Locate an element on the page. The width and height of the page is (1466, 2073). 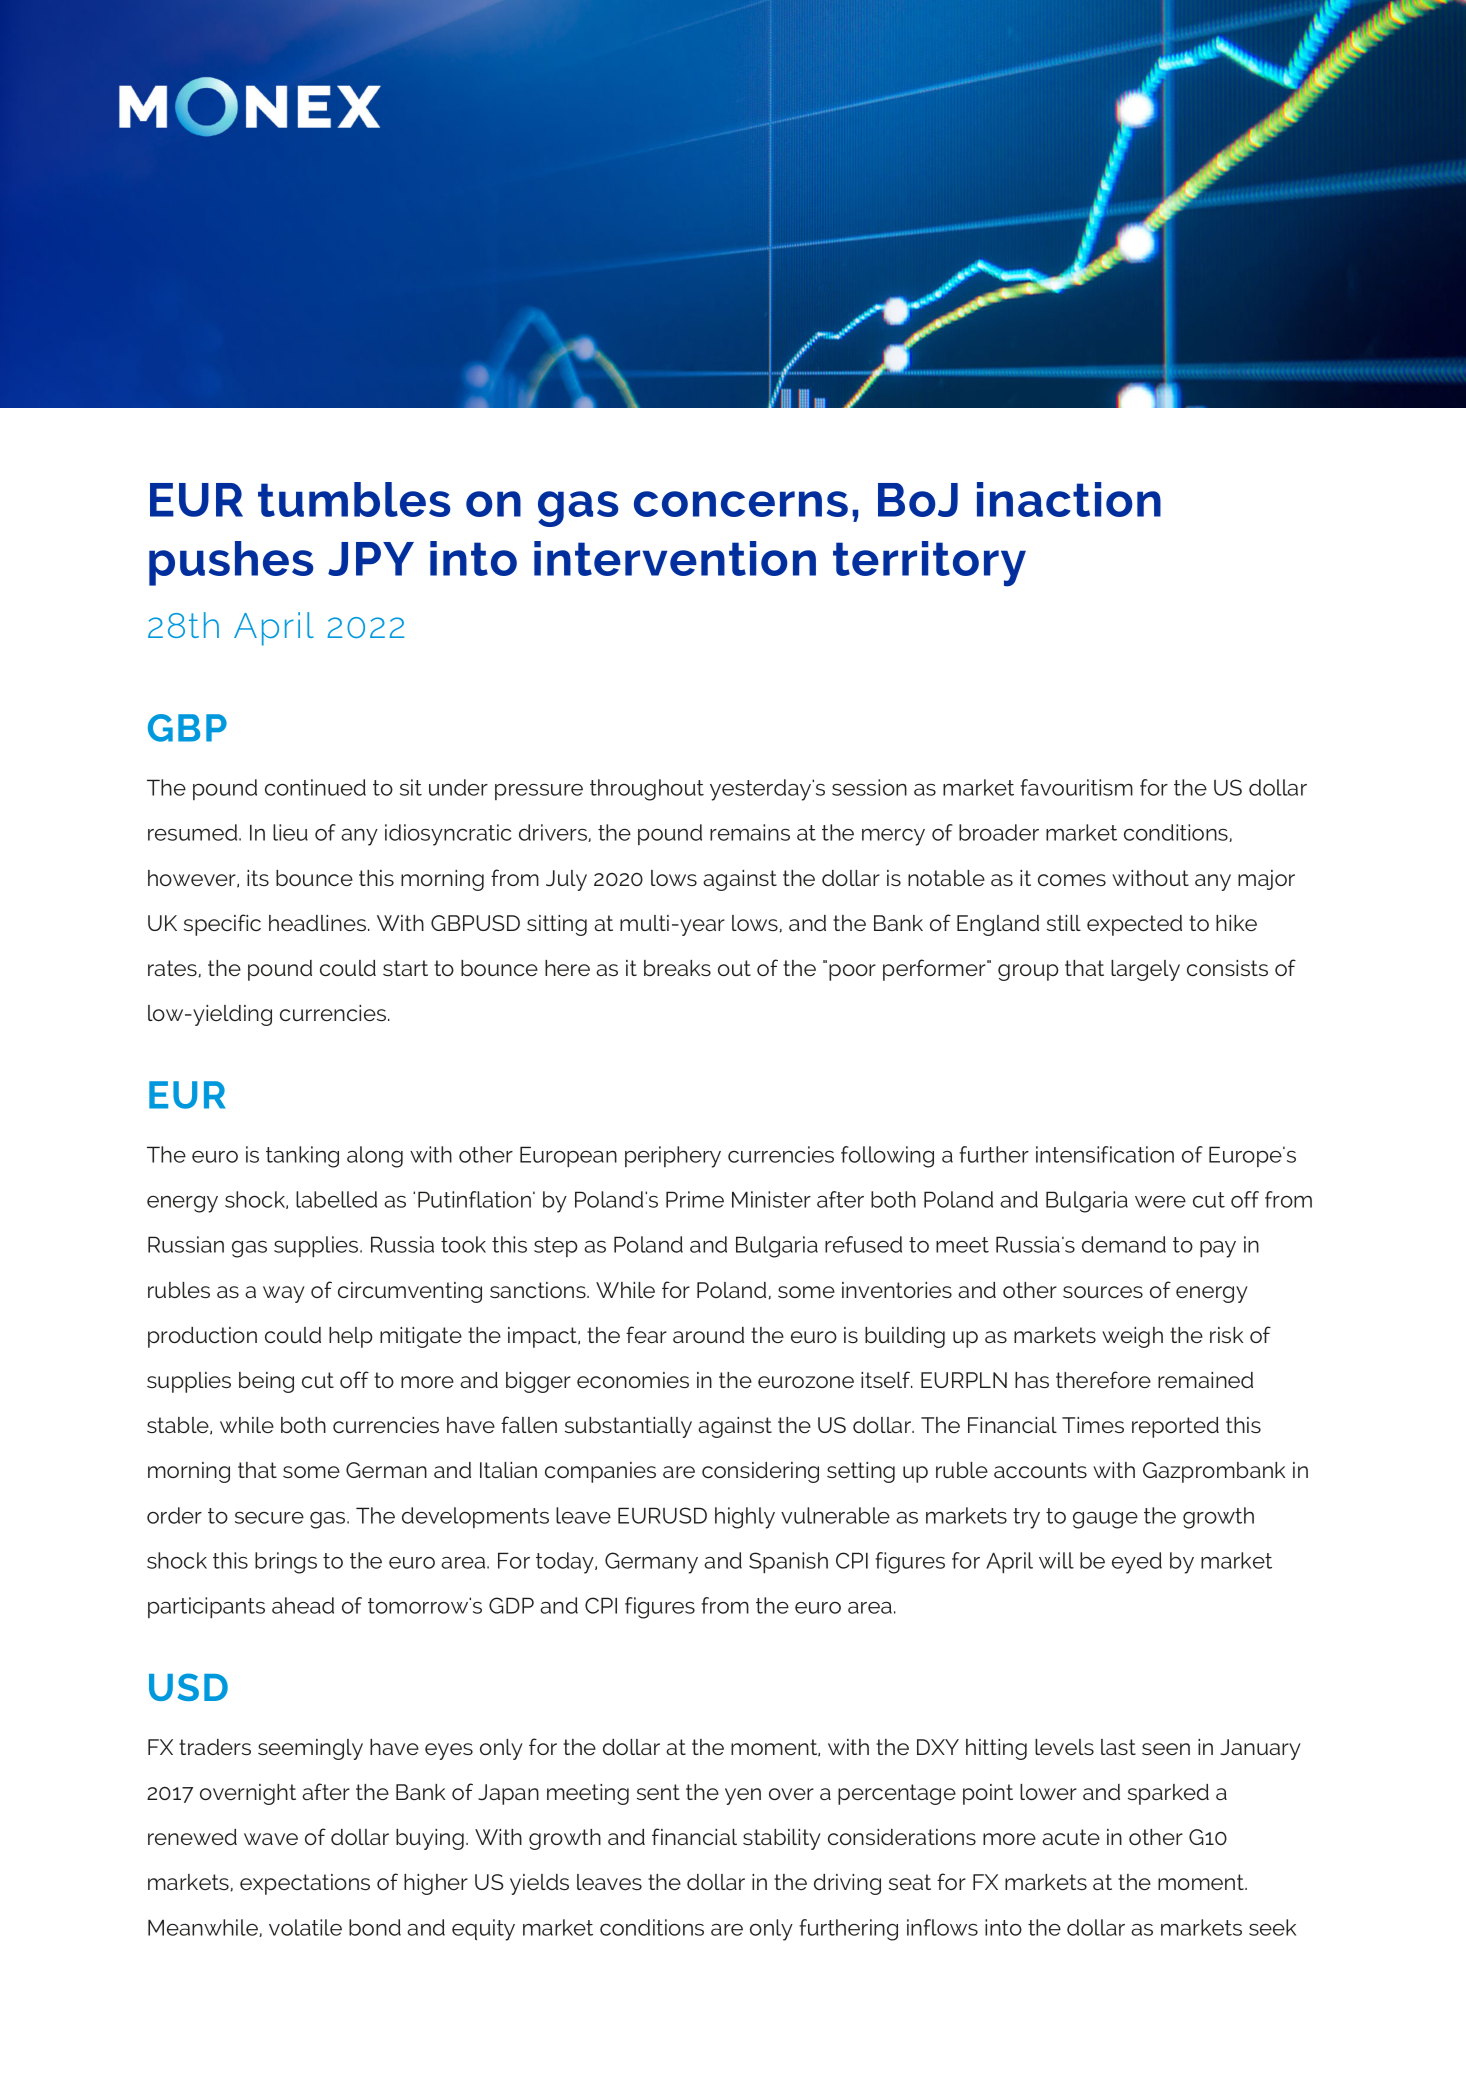
JPY is located at coordinates (371, 559).
